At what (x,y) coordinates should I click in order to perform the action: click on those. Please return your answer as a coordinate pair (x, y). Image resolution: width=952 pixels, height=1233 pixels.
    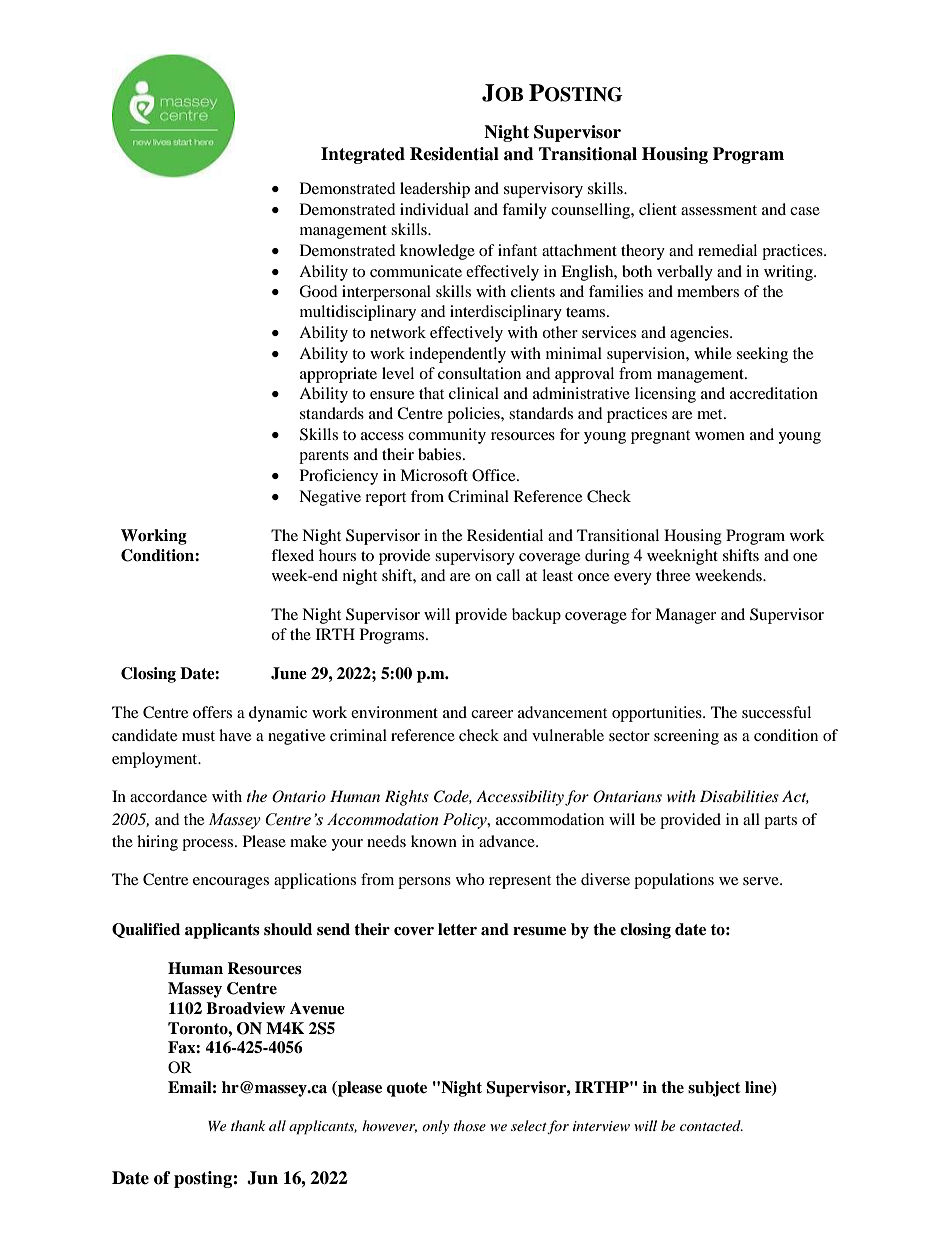
    Looking at the image, I should click on (470, 1125).
